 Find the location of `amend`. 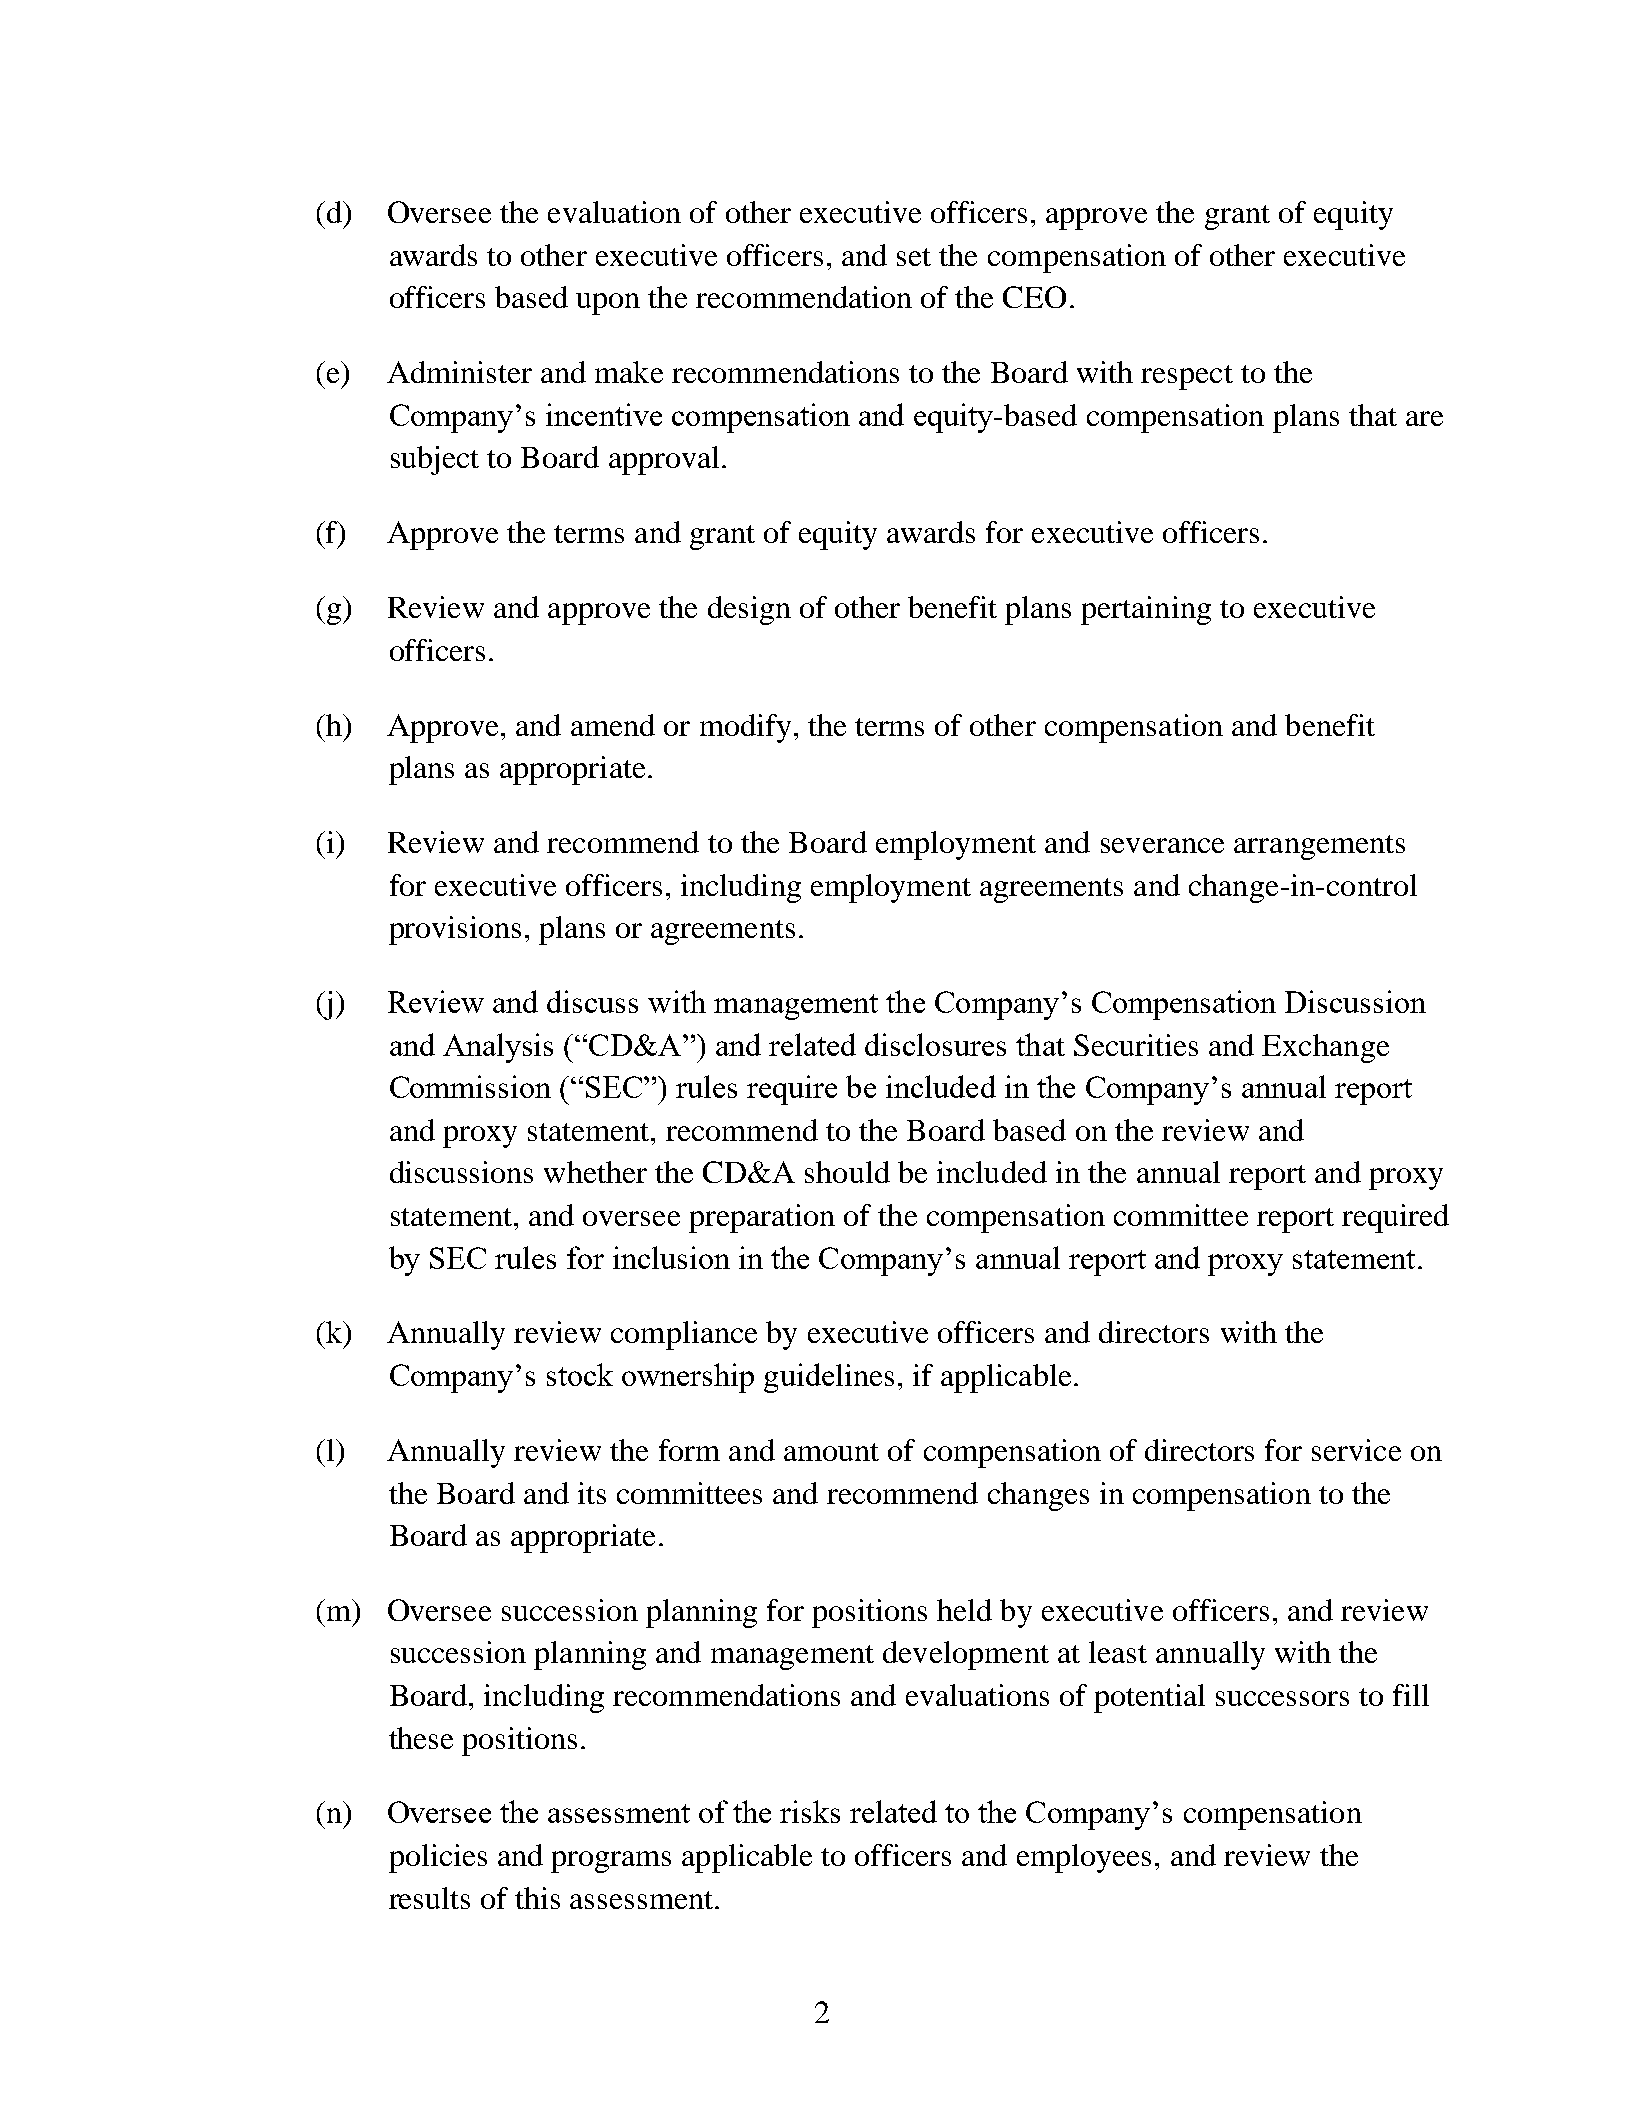

amend is located at coordinates (613, 725).
